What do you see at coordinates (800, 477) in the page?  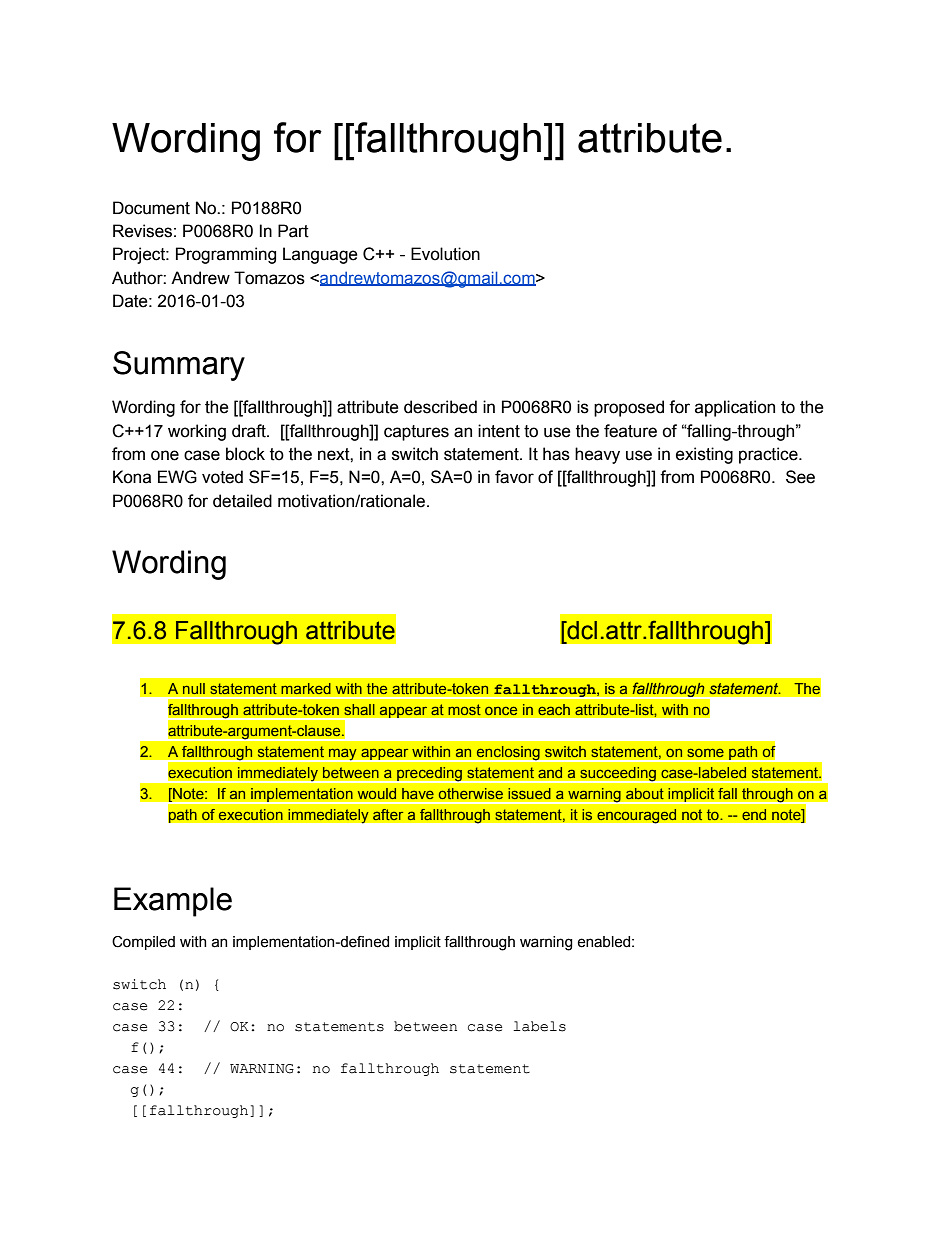 I see `See` at bounding box center [800, 477].
